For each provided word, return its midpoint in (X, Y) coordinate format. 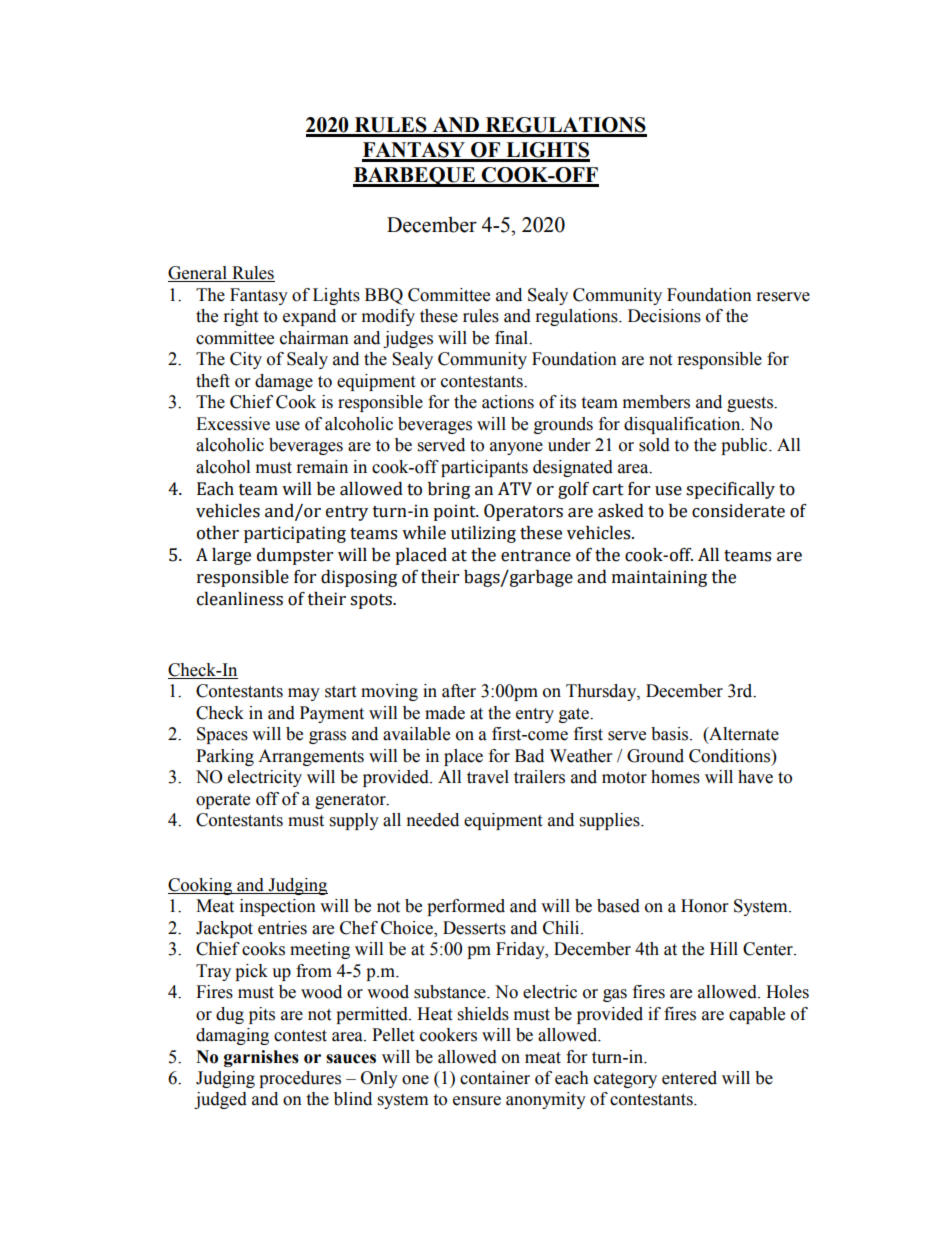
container (495, 1078)
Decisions (664, 316)
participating (295, 534)
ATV (515, 489)
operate (223, 801)
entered (689, 1078)
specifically (730, 490)
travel (488, 777)
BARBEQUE (415, 177)
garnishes (261, 1058)
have (755, 777)
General (198, 274)
